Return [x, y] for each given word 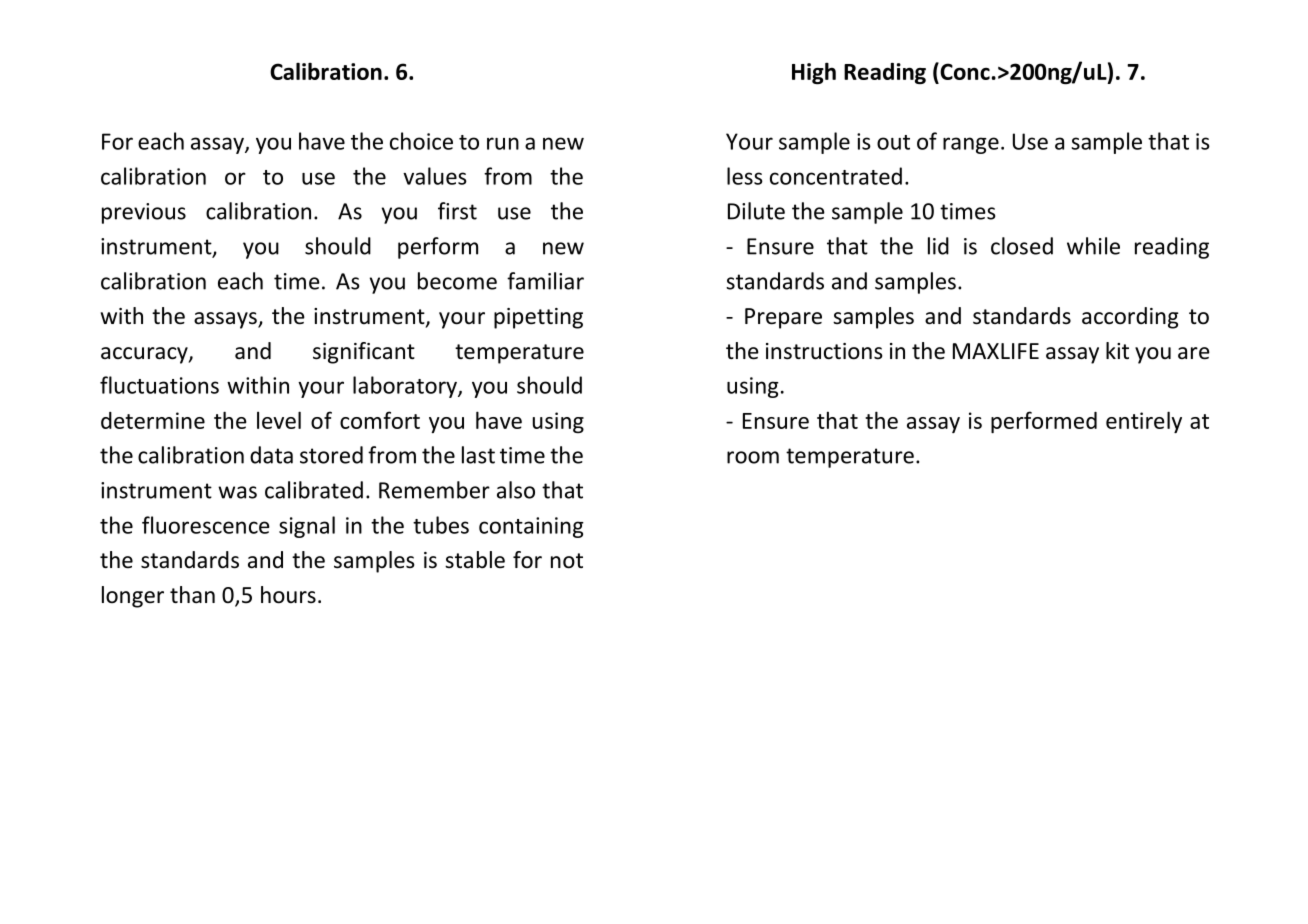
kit [1117, 350]
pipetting [538, 318]
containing [531, 527]
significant [364, 353]
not [567, 561]
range [971, 145]
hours [288, 595]
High [814, 73]
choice [421, 141]
